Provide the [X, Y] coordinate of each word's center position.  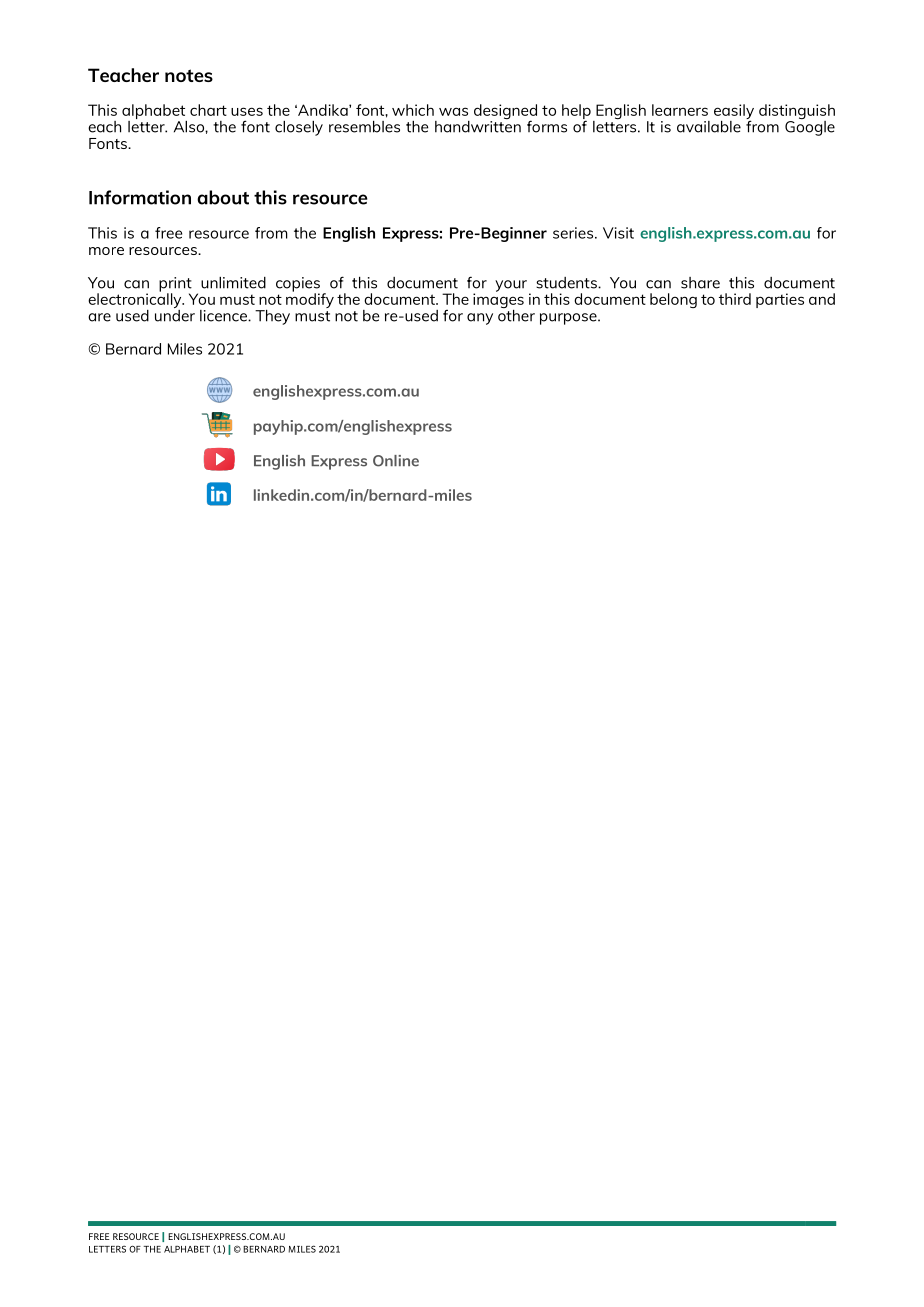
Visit [618, 233]
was [453, 111]
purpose [569, 319]
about [223, 197]
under [175, 314]
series [574, 233]
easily [734, 113]
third [735, 299]
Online [396, 461]
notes [189, 75]
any [480, 319]
